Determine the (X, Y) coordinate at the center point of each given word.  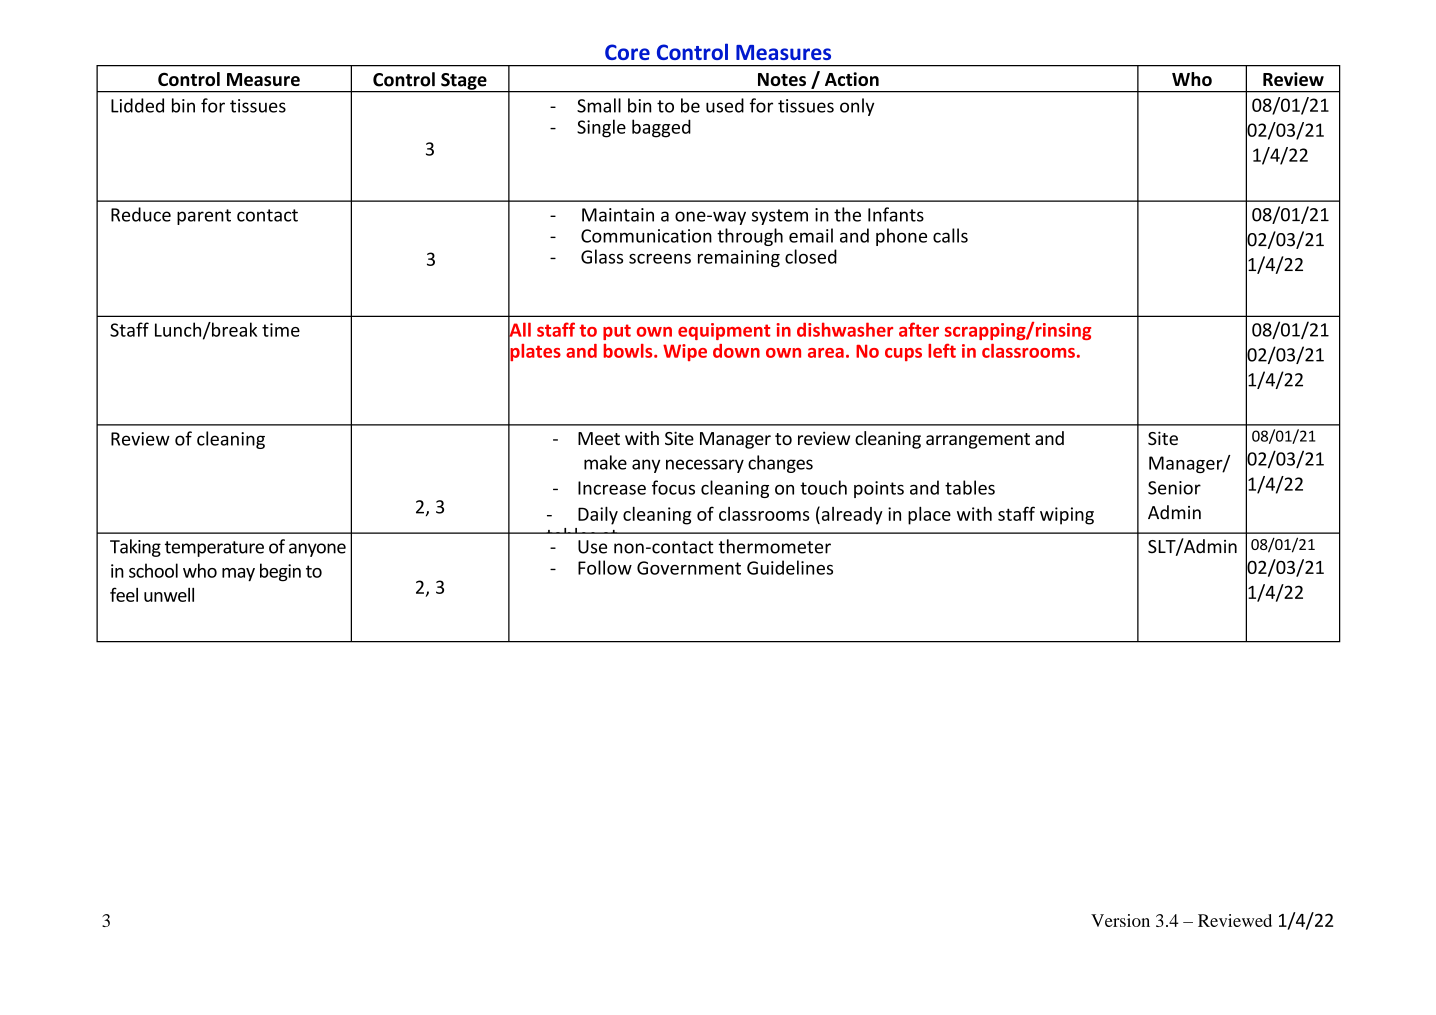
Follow (605, 567)
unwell (169, 595)
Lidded (137, 105)
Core (627, 52)
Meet (599, 438)
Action (852, 79)
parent (204, 217)
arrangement (978, 441)
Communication (646, 236)
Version (1120, 920)
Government (689, 568)
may (238, 575)
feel (124, 594)
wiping (1067, 516)
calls (950, 235)
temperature (214, 549)
